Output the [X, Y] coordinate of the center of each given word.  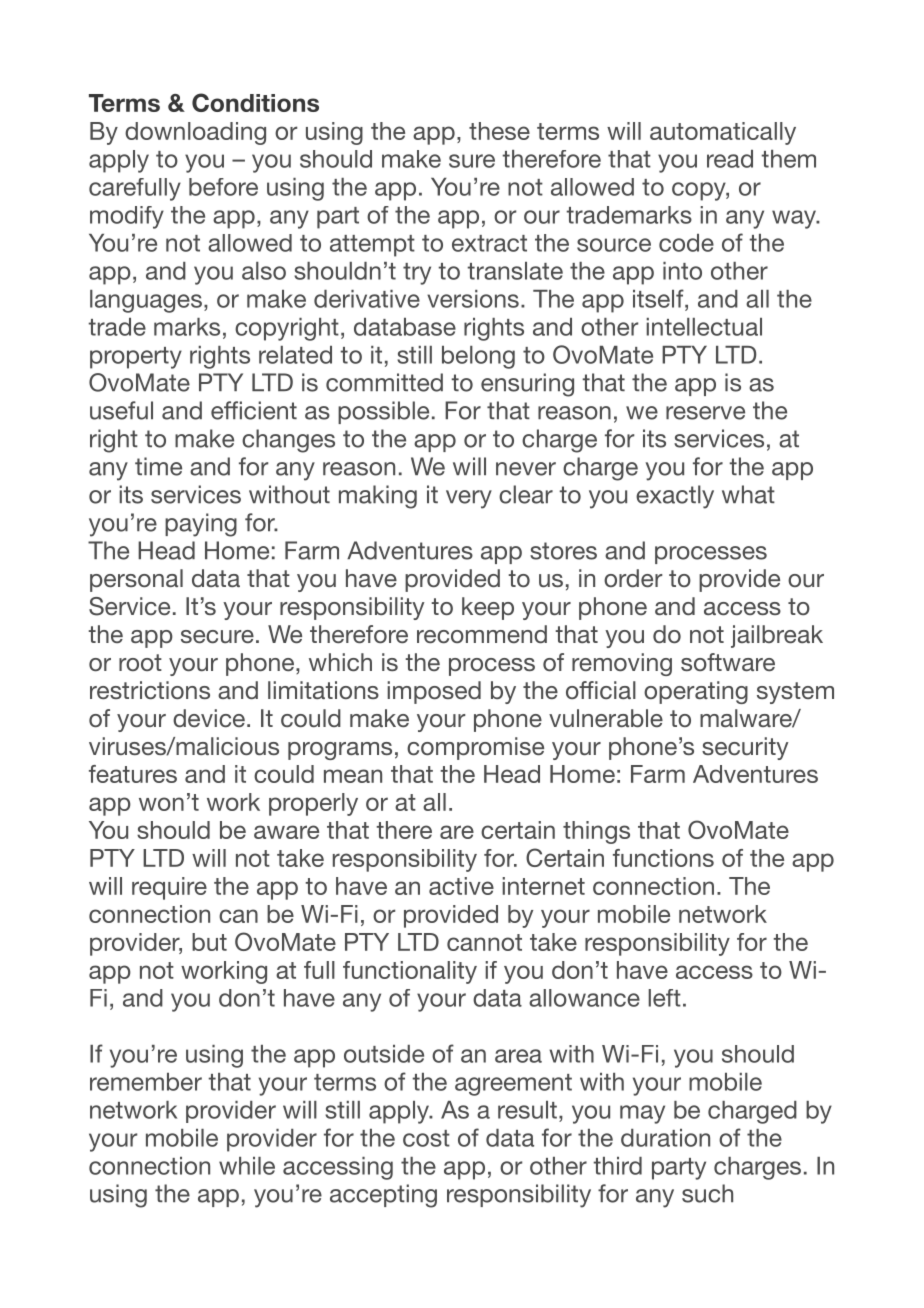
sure [472, 161]
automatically [723, 133]
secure [217, 636]
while [247, 1166]
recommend [482, 634]
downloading [195, 133]
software [728, 662]
